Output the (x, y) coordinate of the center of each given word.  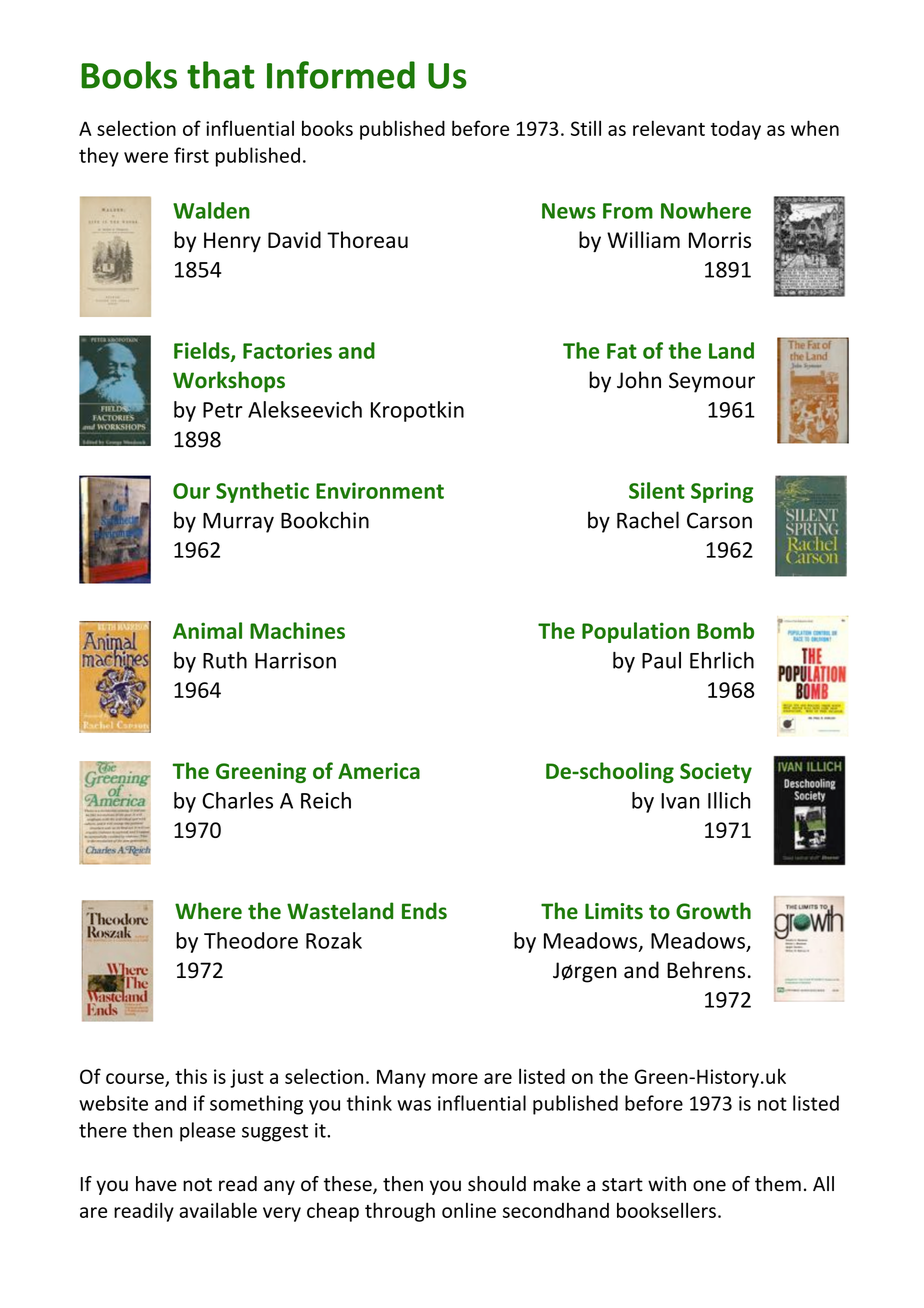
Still (586, 128)
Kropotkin (417, 411)
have (156, 1184)
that (221, 75)
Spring (722, 492)
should (497, 1184)
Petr (223, 410)
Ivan (680, 801)
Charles (237, 800)
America (379, 771)
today (736, 130)
